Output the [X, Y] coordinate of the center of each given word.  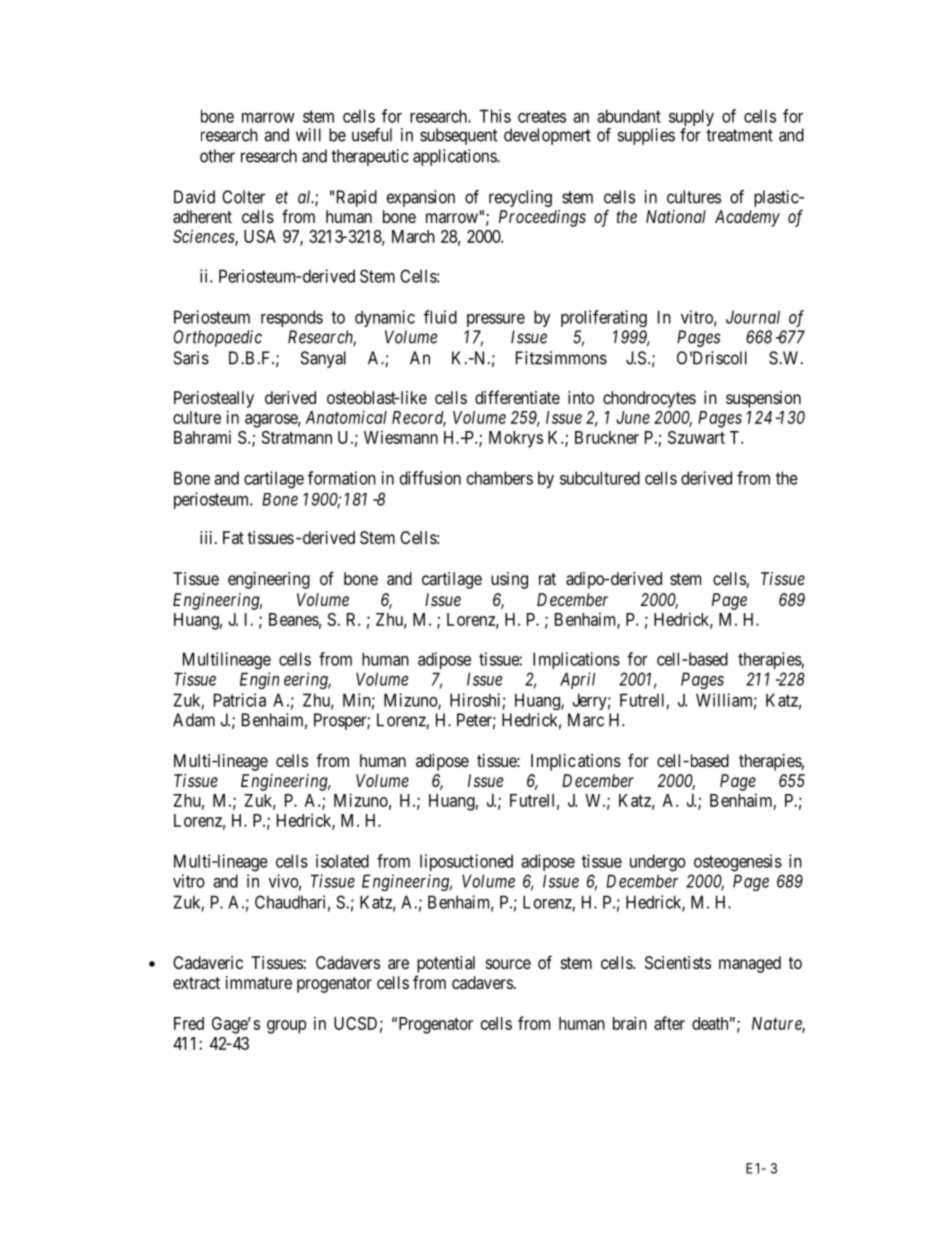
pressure [496, 320]
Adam [194, 720]
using [509, 580]
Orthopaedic [217, 338]
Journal [753, 317]
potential [446, 964]
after [669, 1023]
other [217, 156]
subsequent [458, 136]
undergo [658, 863]
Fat [233, 537]
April [577, 680]
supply [691, 119]
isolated [342, 861]
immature [259, 982]
